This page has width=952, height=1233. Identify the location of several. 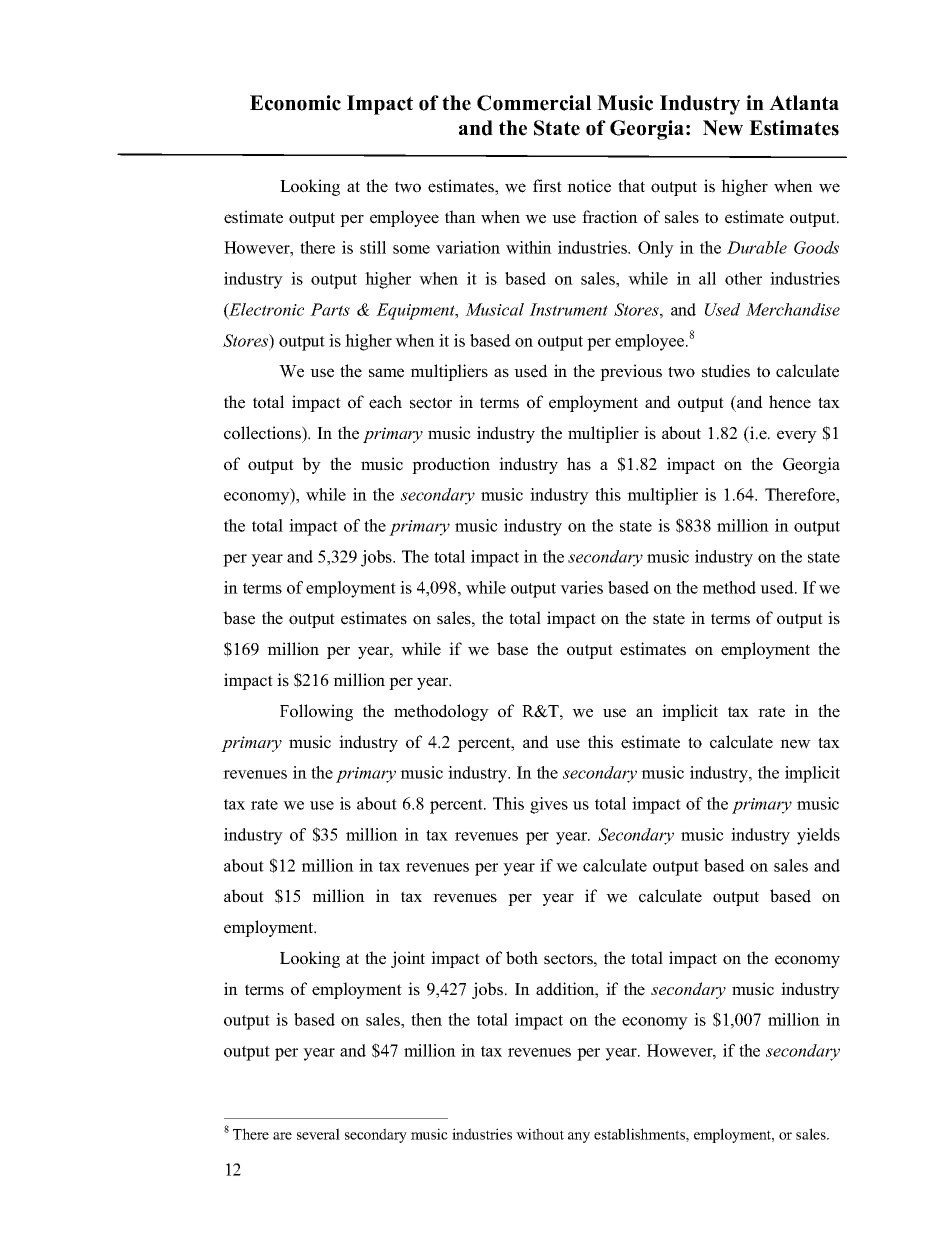
(318, 1134).
